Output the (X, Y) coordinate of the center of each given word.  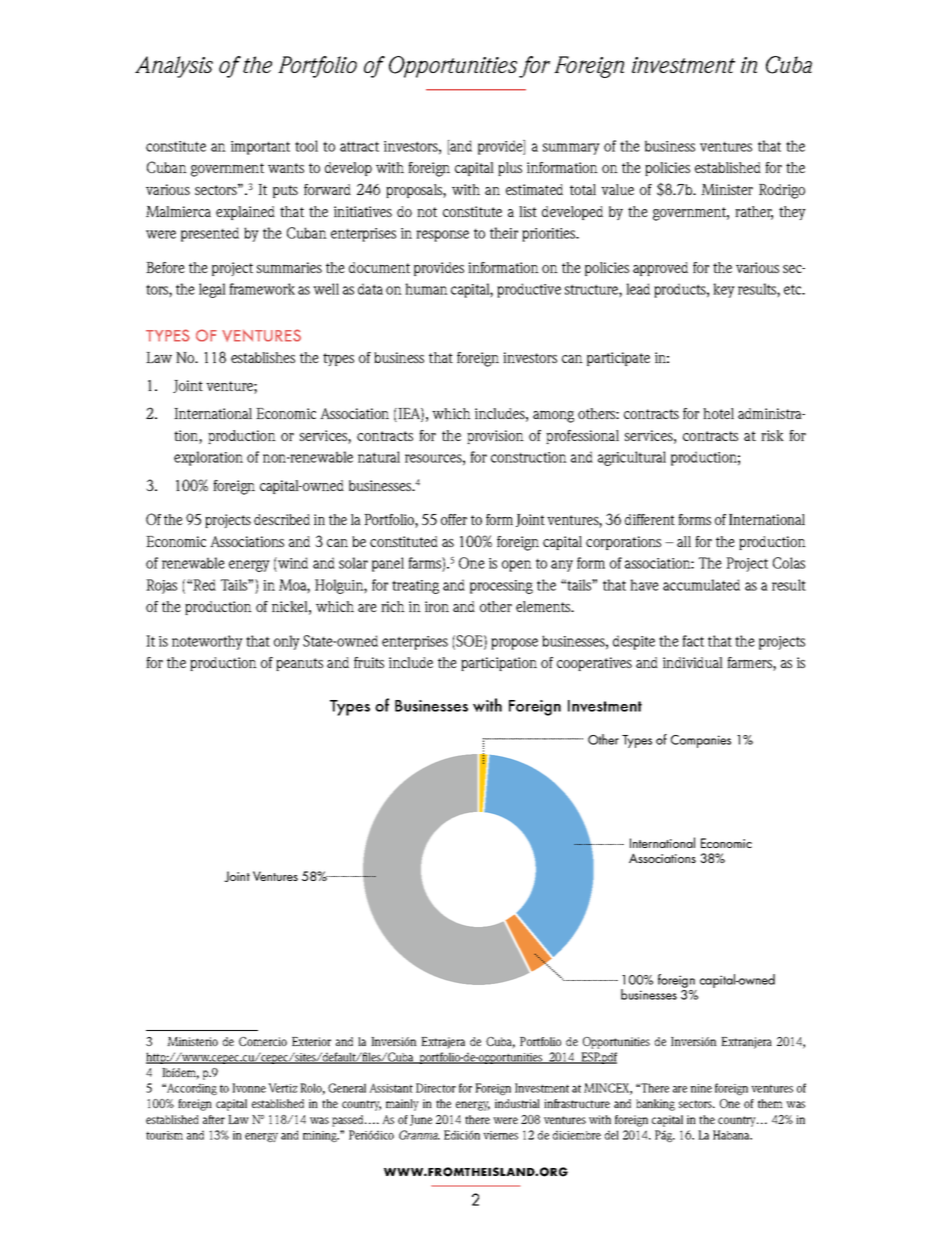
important (260, 148)
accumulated (701, 585)
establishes (263, 357)
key (724, 290)
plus (510, 169)
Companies (701, 741)
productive (529, 290)
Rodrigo (782, 191)
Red (204, 585)
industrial (517, 1103)
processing (501, 587)
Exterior (311, 1041)
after (214, 1119)
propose (514, 644)
